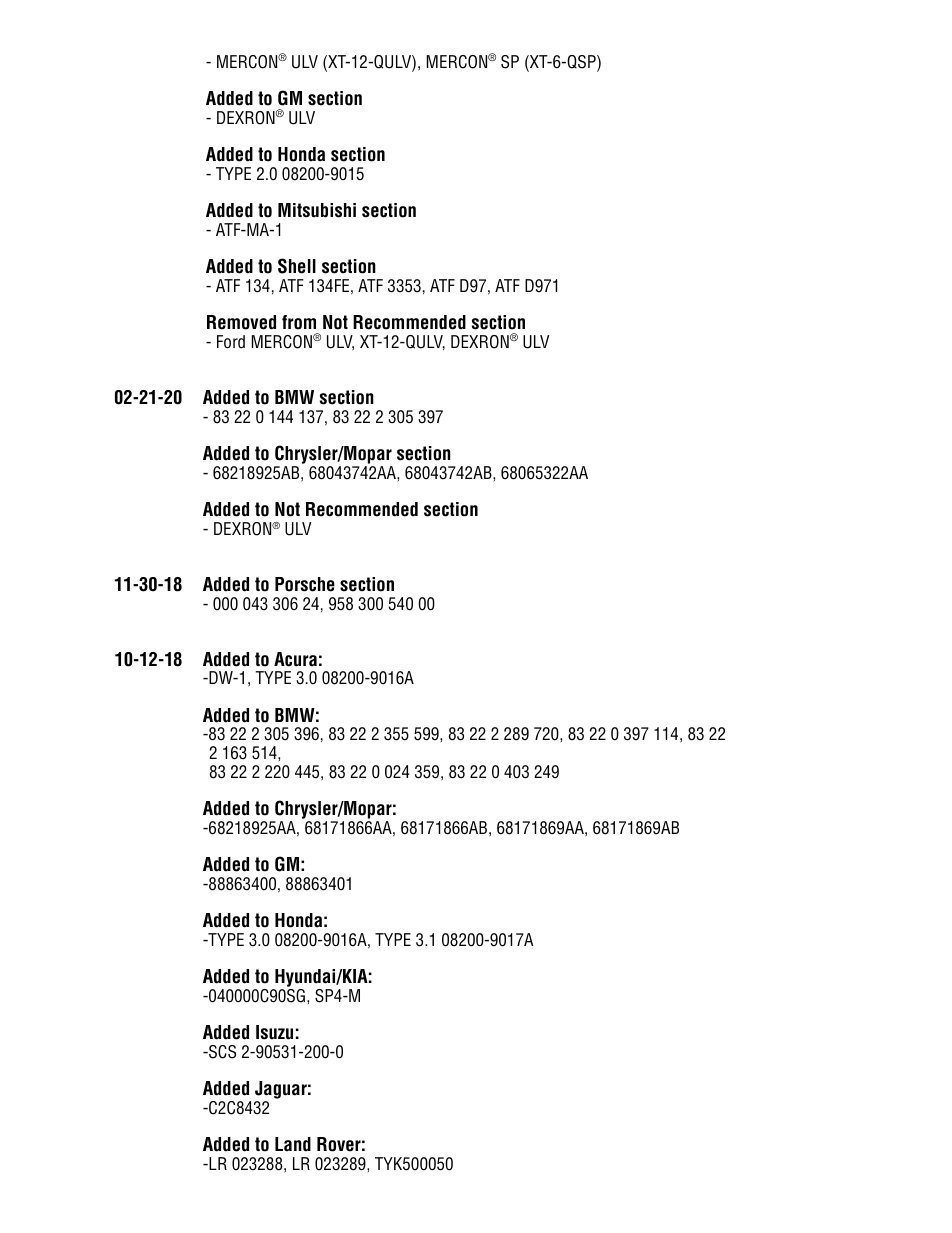  Describe the element at coordinates (317, 210) in the screenshot. I see `Mitsubishi` at that location.
